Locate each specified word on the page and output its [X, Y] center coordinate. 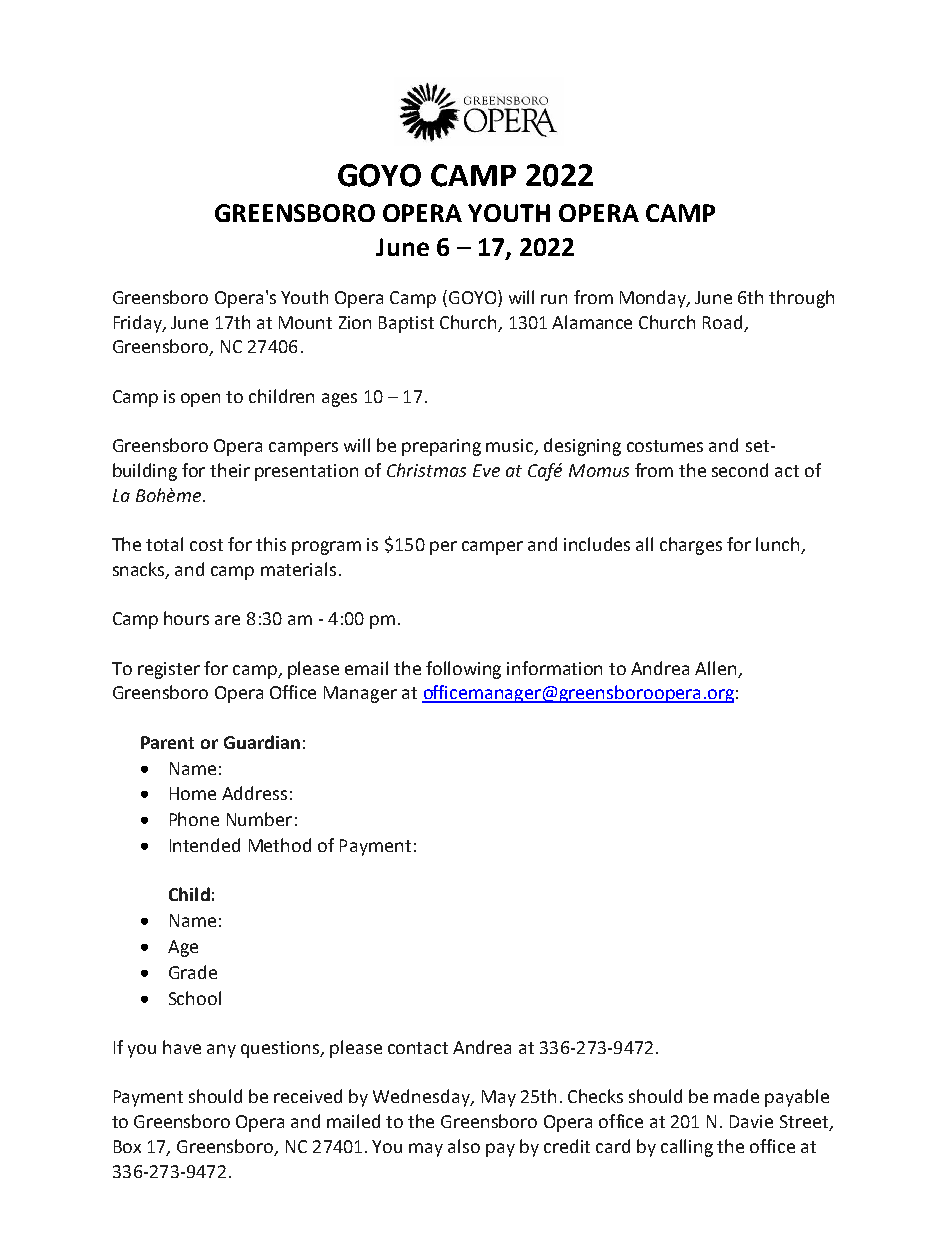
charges [691, 546]
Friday [139, 324]
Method [280, 845]
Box [127, 1146]
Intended [205, 845]
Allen [715, 668]
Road [722, 322]
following [463, 670]
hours [186, 618]
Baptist [406, 324]
